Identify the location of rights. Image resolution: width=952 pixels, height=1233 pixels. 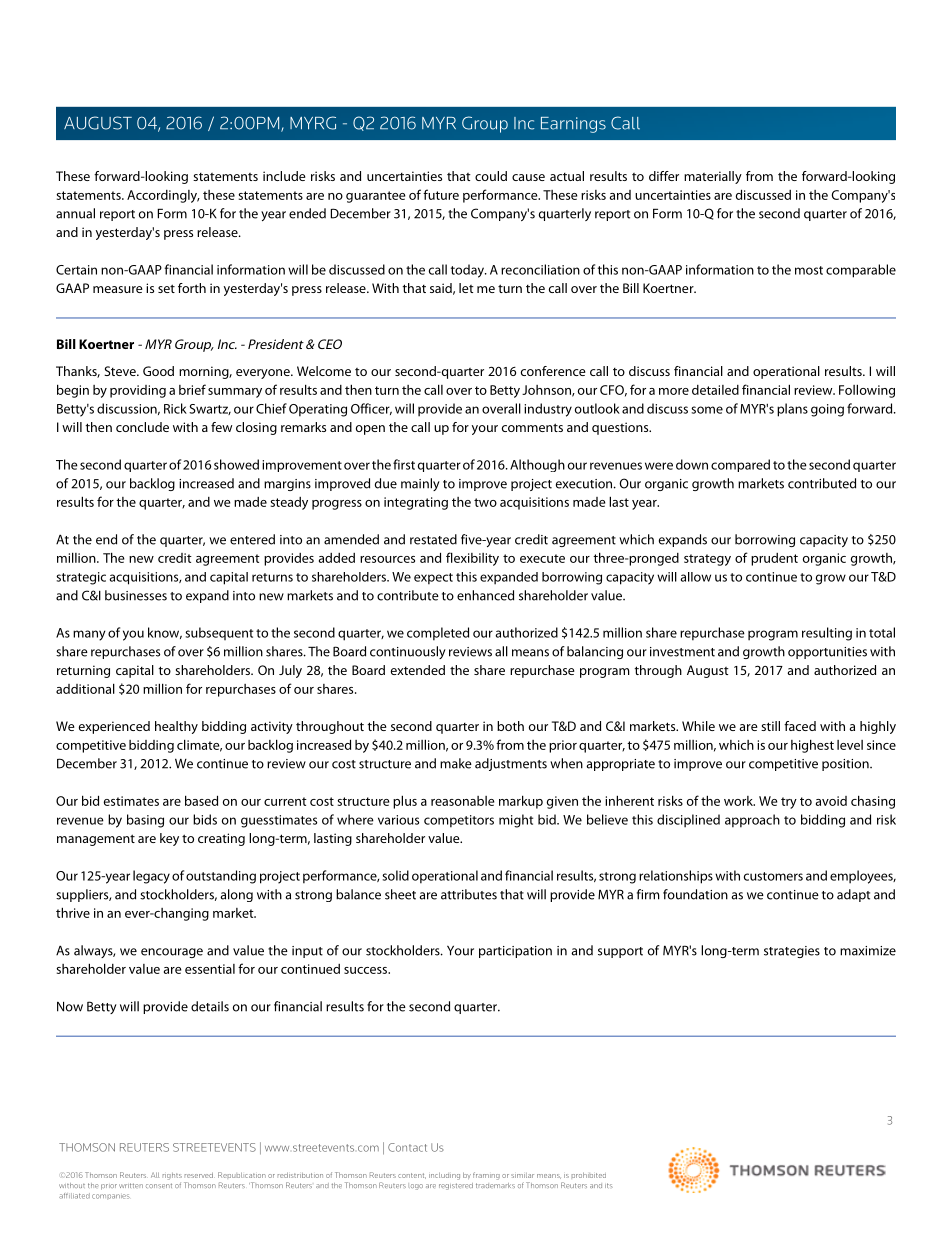
(172, 1176).
